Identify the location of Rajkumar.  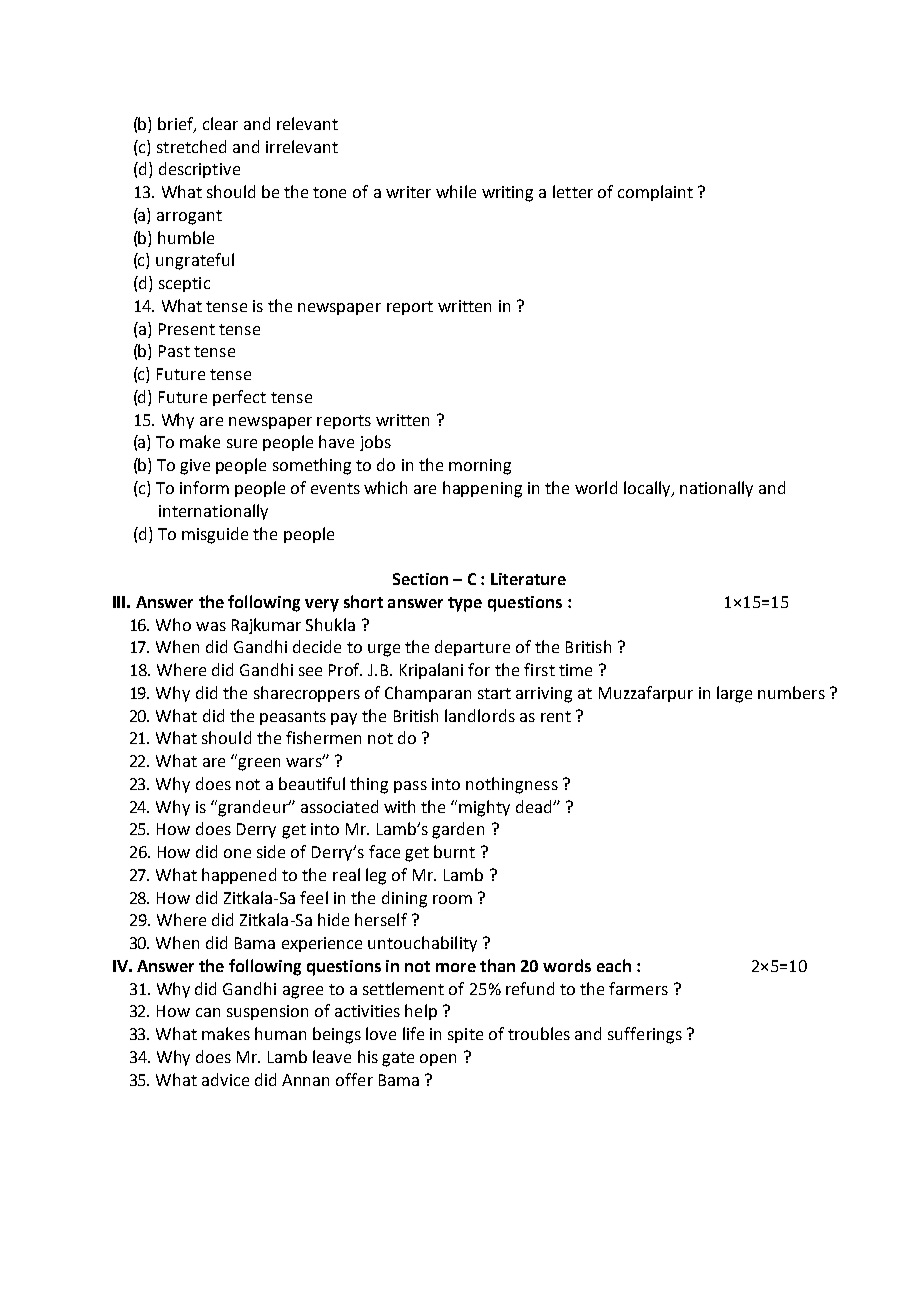
(266, 626).
